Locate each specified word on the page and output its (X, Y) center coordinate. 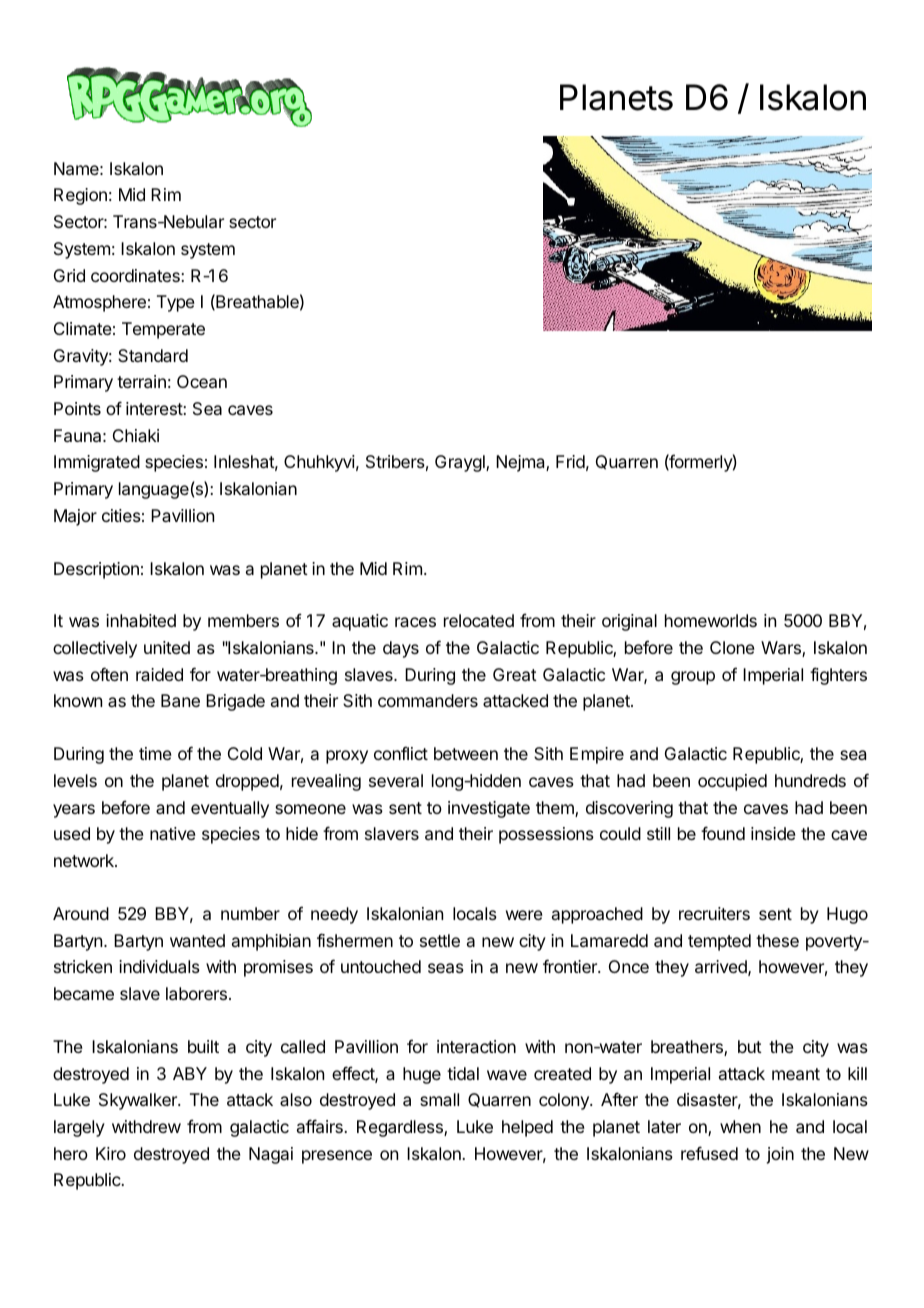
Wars (782, 649)
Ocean (202, 381)
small (439, 1099)
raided (159, 674)
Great (515, 674)
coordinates (136, 275)
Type (176, 303)
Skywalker (139, 1101)
